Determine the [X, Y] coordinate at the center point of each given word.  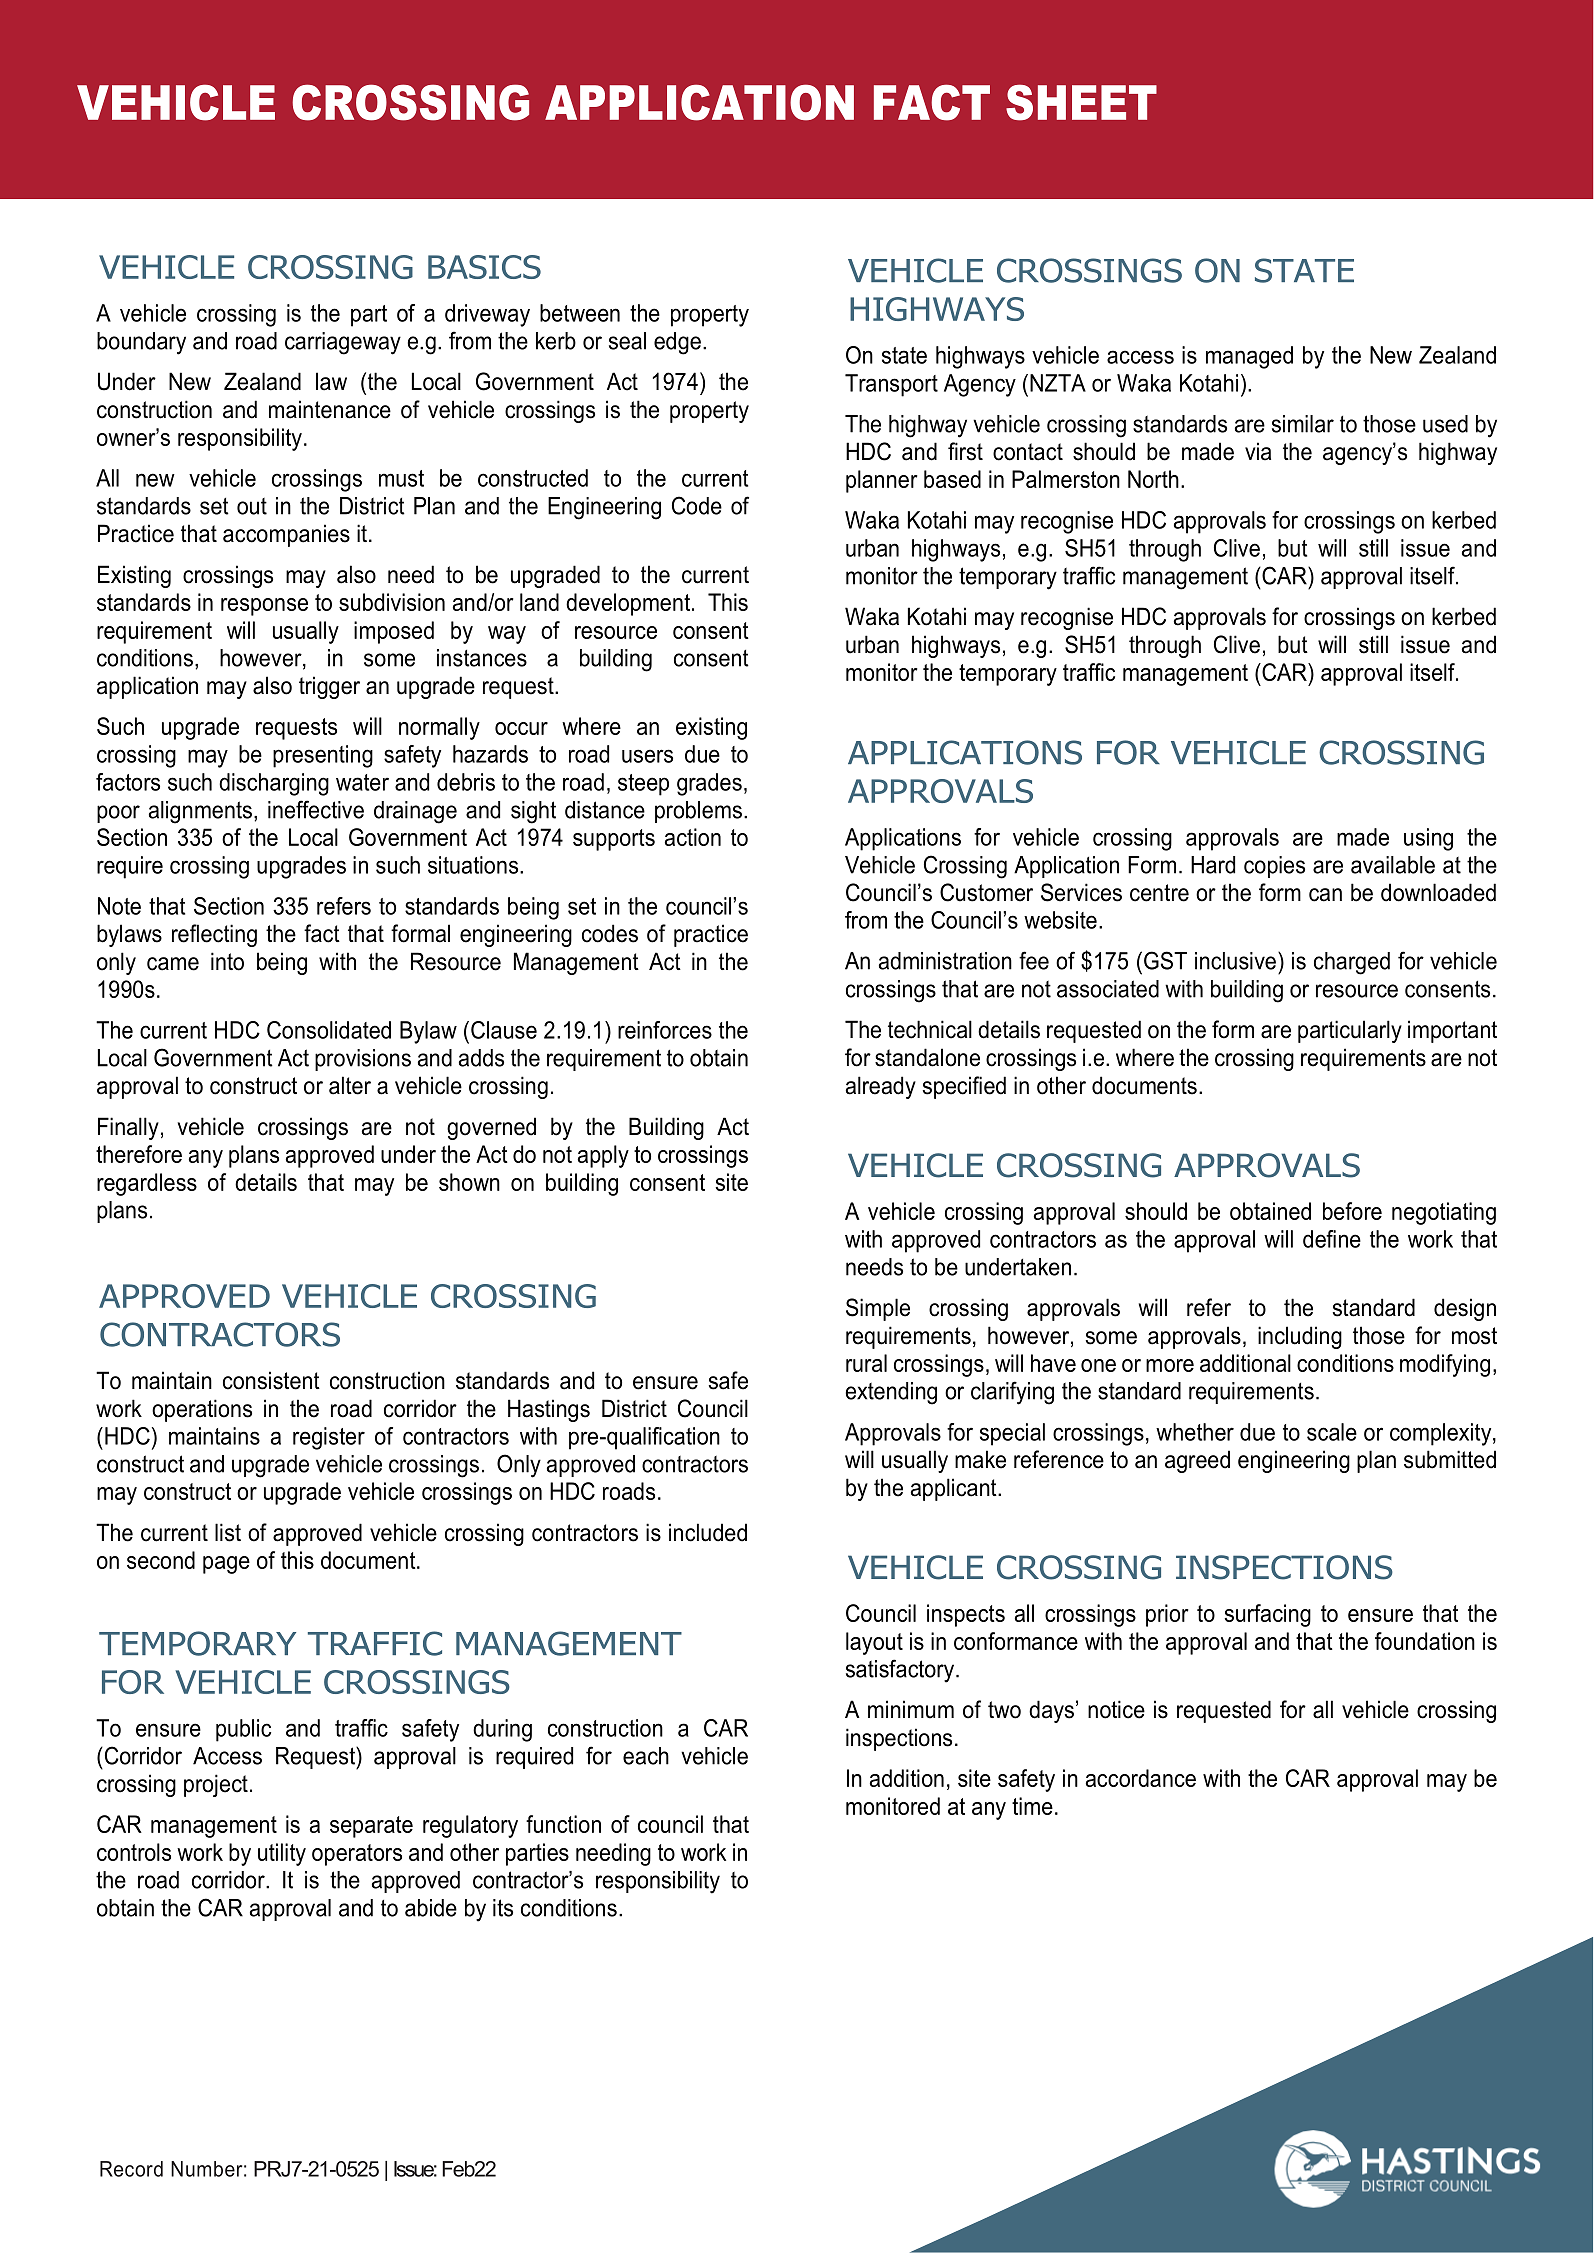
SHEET [1081, 102]
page [226, 1565]
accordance [1141, 1778]
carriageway [343, 343]
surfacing [1267, 1615]
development [628, 604]
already [881, 1087]
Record [131, 2169]
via [1258, 451]
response [264, 607]
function [563, 1824]
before [1352, 1211]
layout [874, 1643]
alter [350, 1085]
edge [677, 343]
